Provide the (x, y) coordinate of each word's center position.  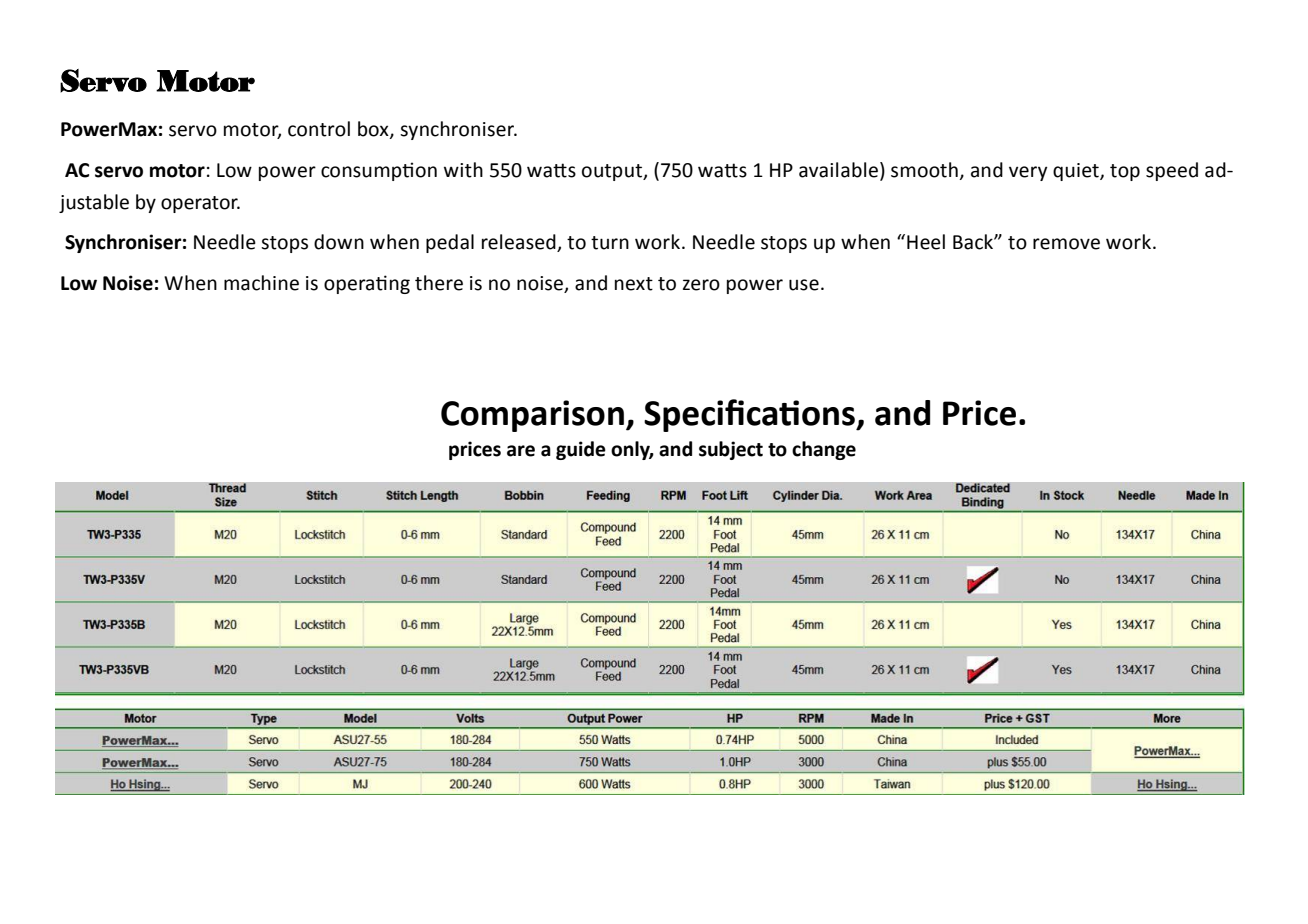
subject (731, 450)
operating (367, 284)
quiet (1077, 172)
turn (610, 243)
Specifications (750, 415)
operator (200, 204)
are (521, 451)
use (804, 285)
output (613, 172)
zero (701, 285)
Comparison (532, 416)
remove (1066, 244)
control (319, 129)
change (824, 450)
